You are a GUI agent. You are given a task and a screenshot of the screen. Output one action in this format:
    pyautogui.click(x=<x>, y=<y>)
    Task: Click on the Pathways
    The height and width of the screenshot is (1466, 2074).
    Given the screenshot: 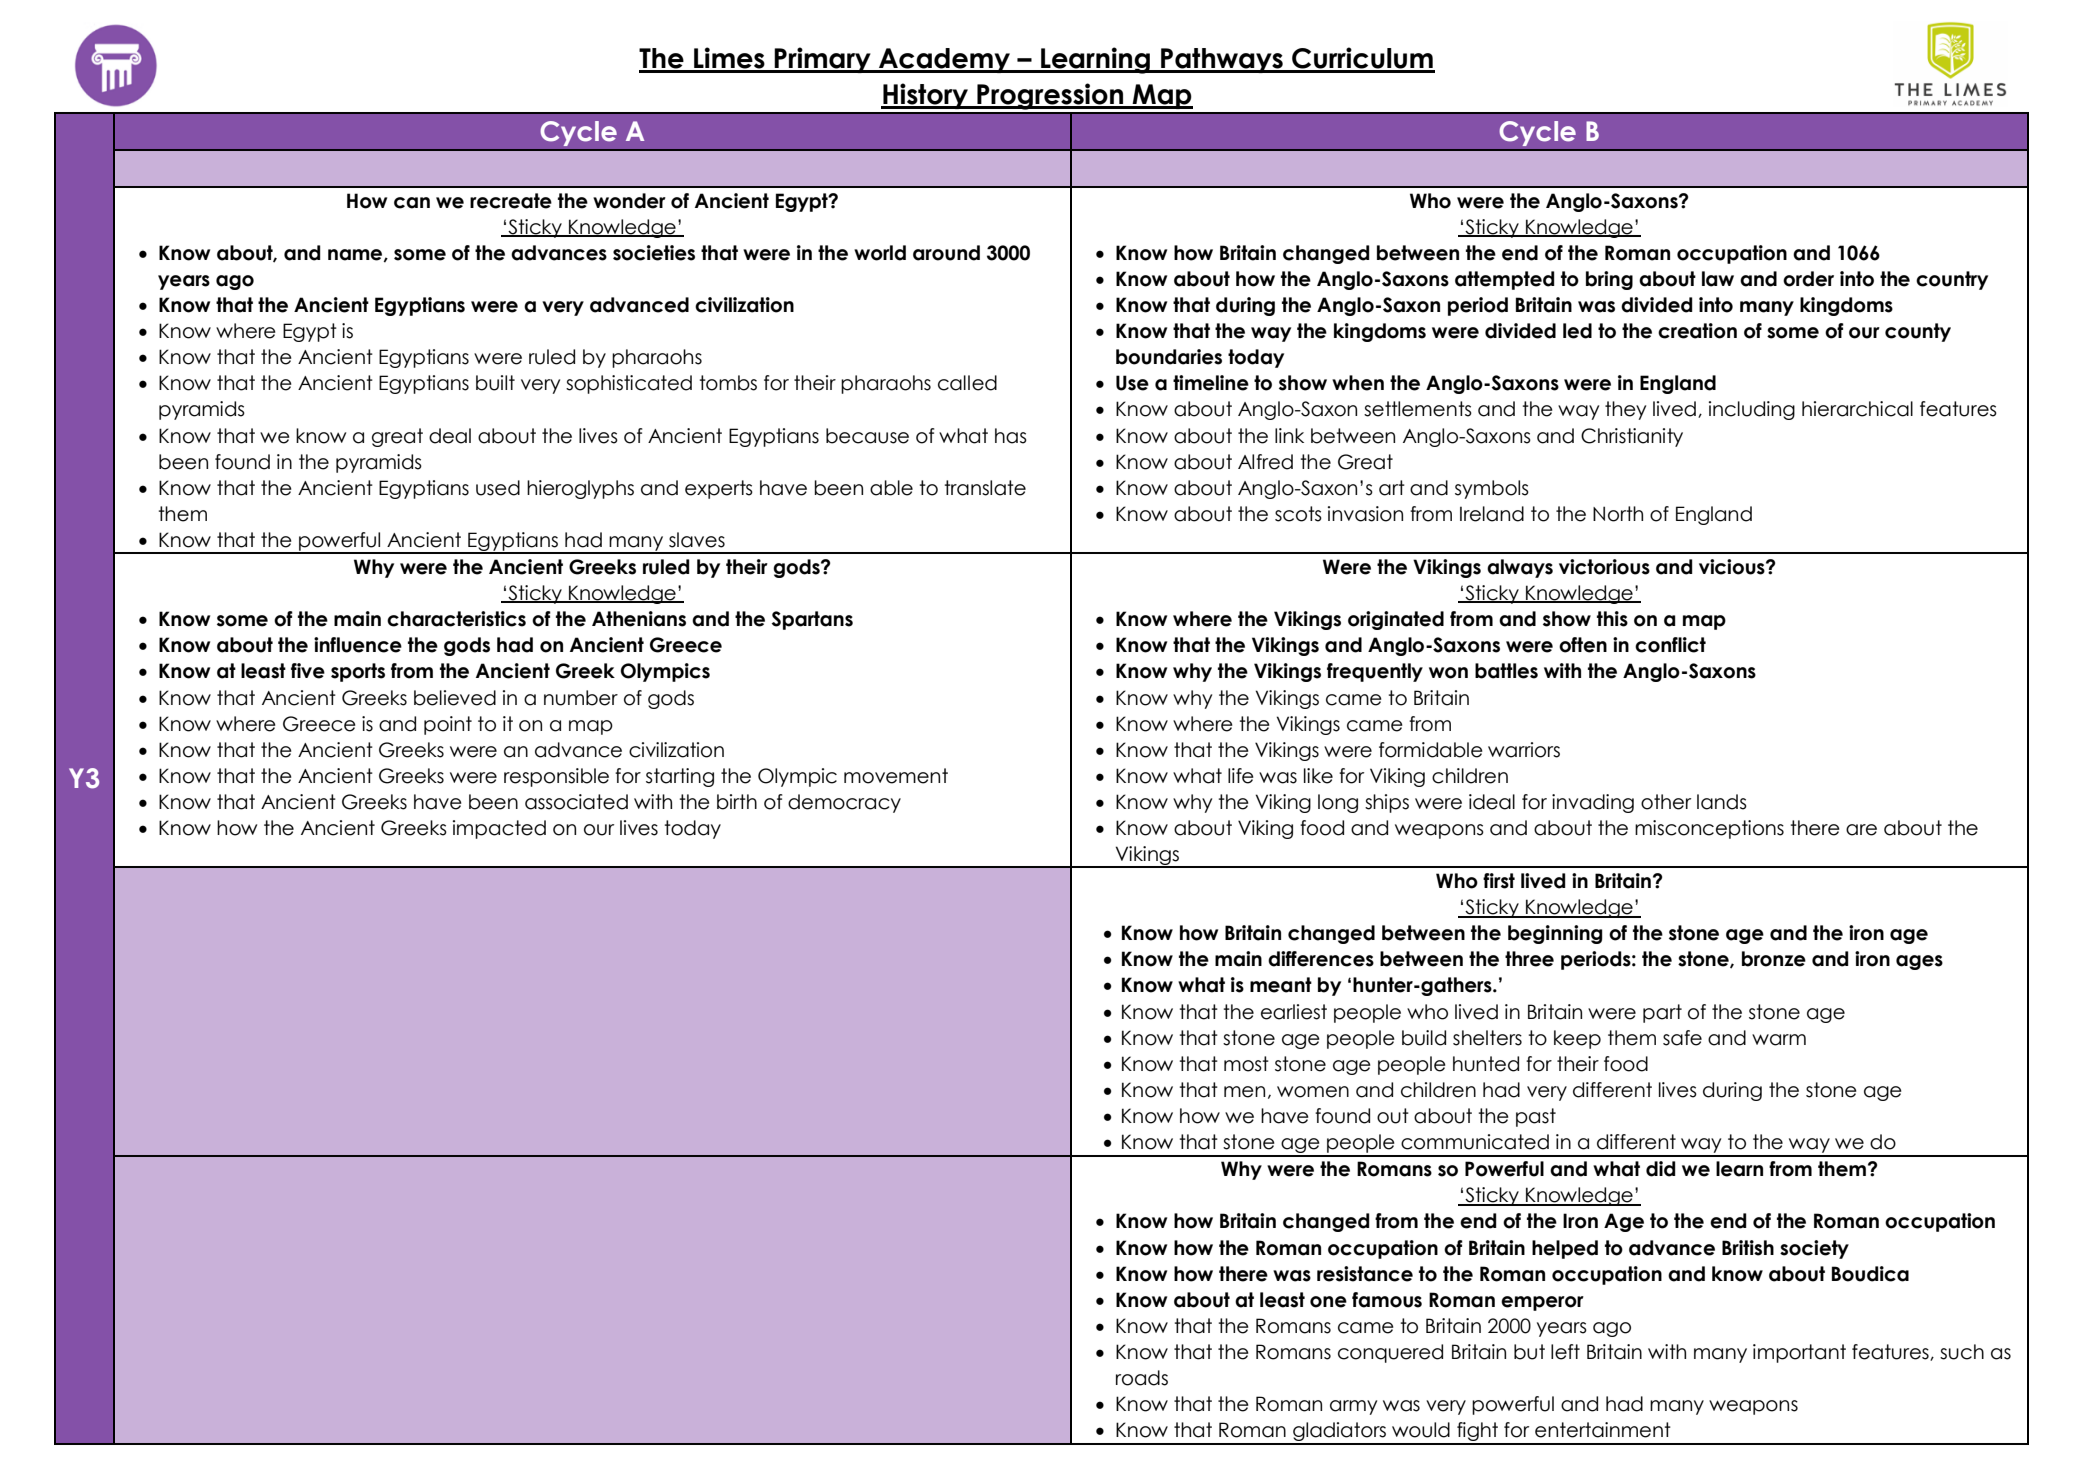 What is the action you would take?
    pyautogui.click(x=1222, y=60)
